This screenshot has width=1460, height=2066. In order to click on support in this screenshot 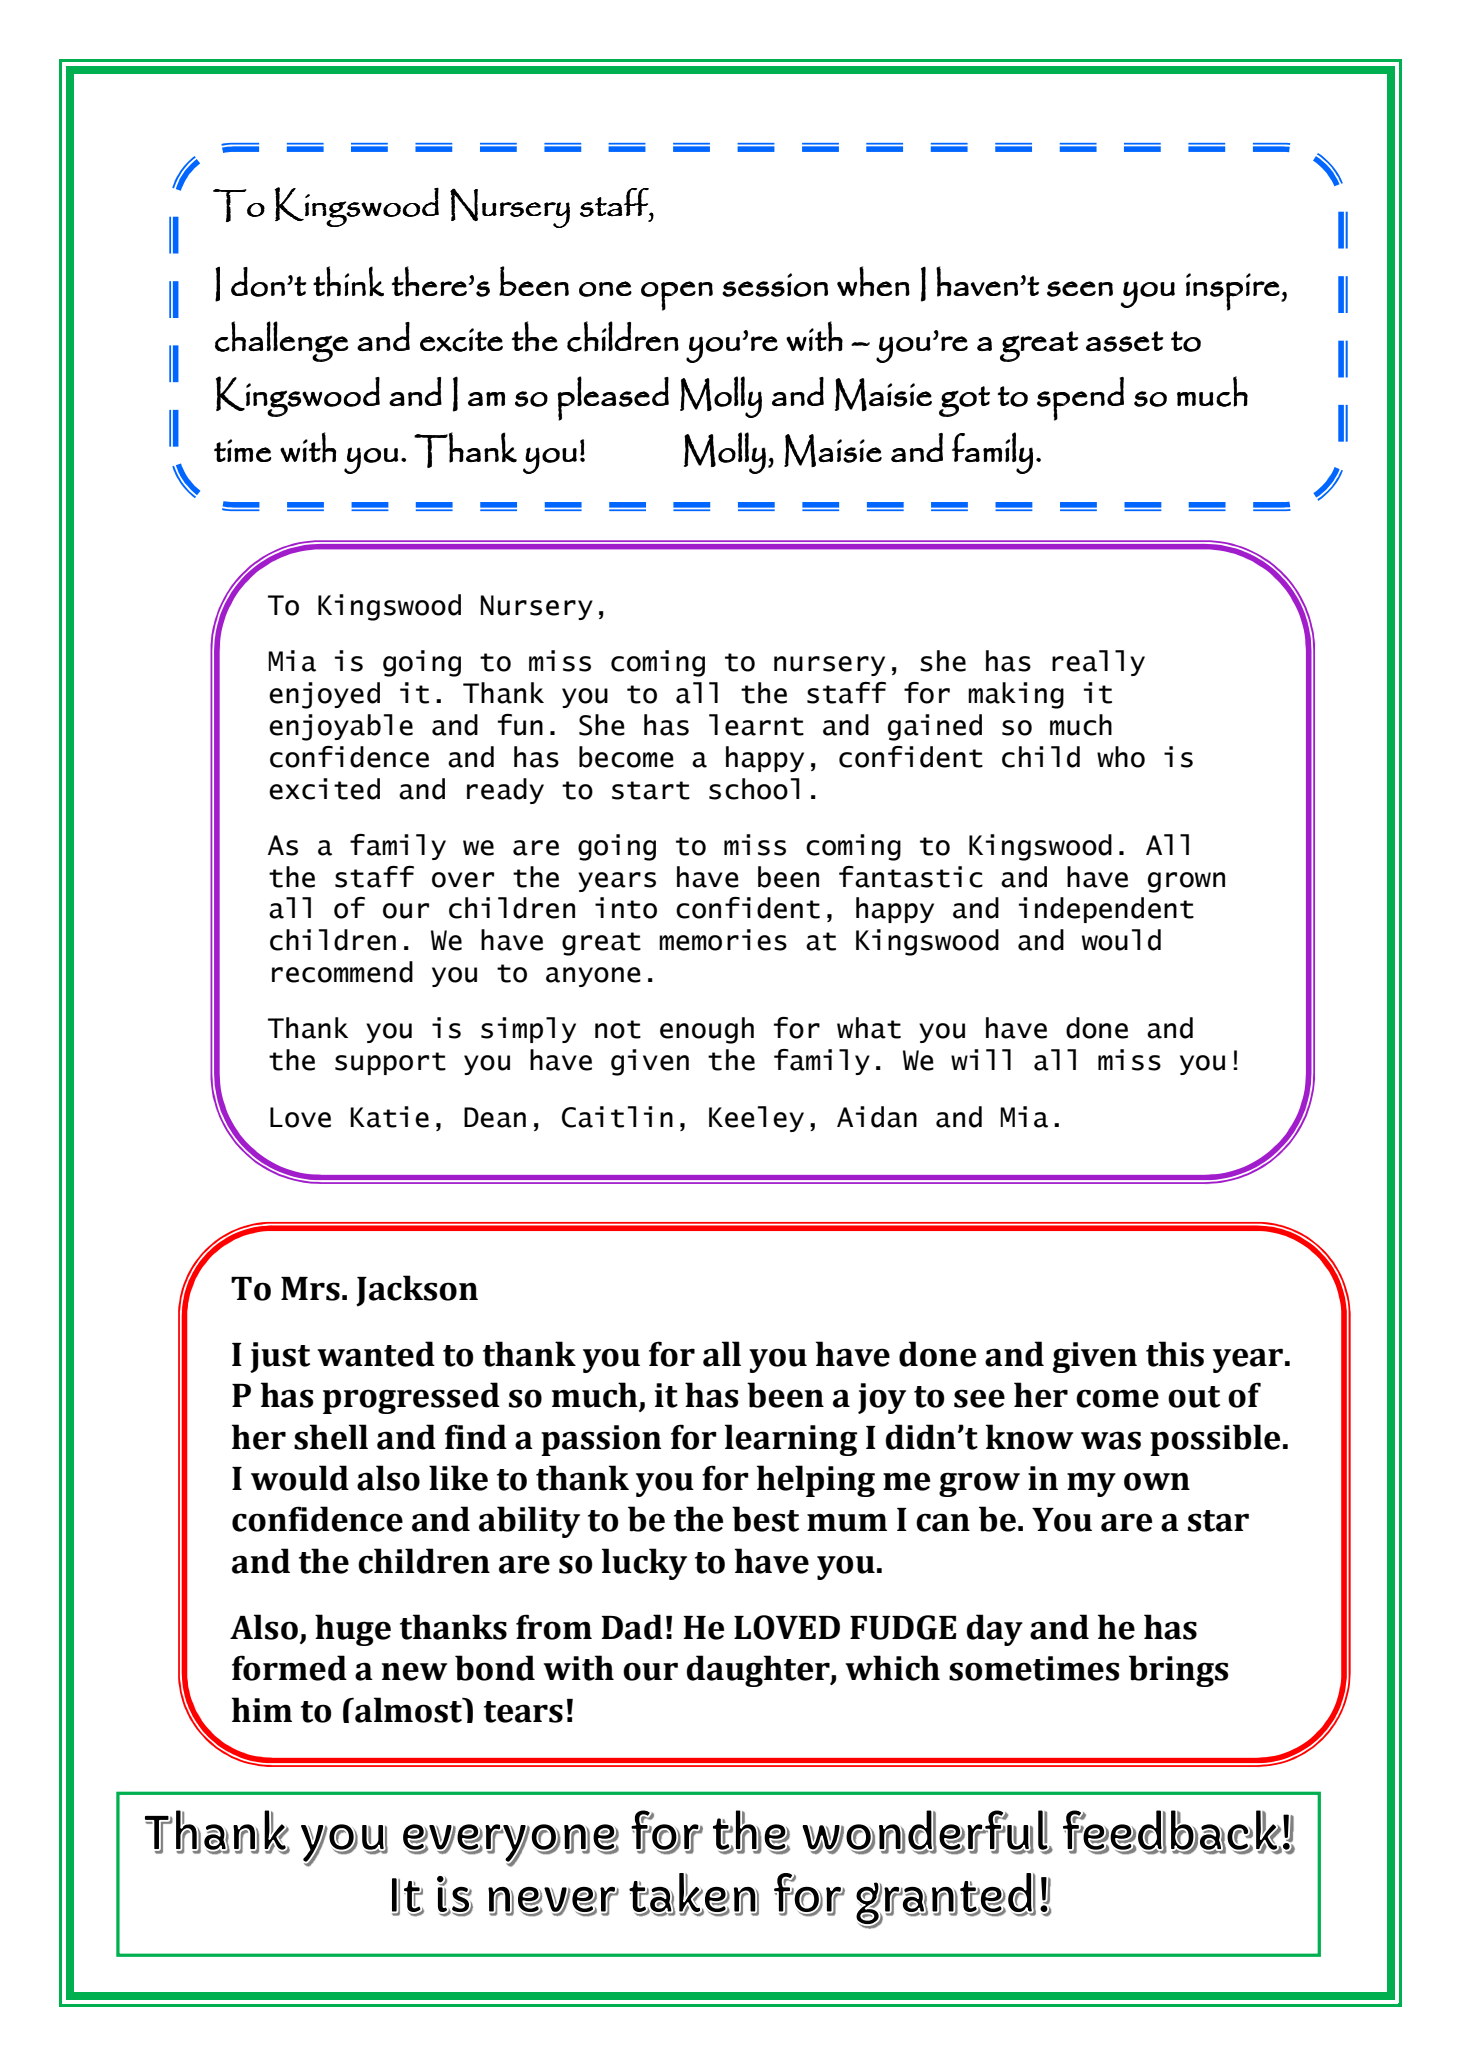, I will do `click(390, 1063)`.
